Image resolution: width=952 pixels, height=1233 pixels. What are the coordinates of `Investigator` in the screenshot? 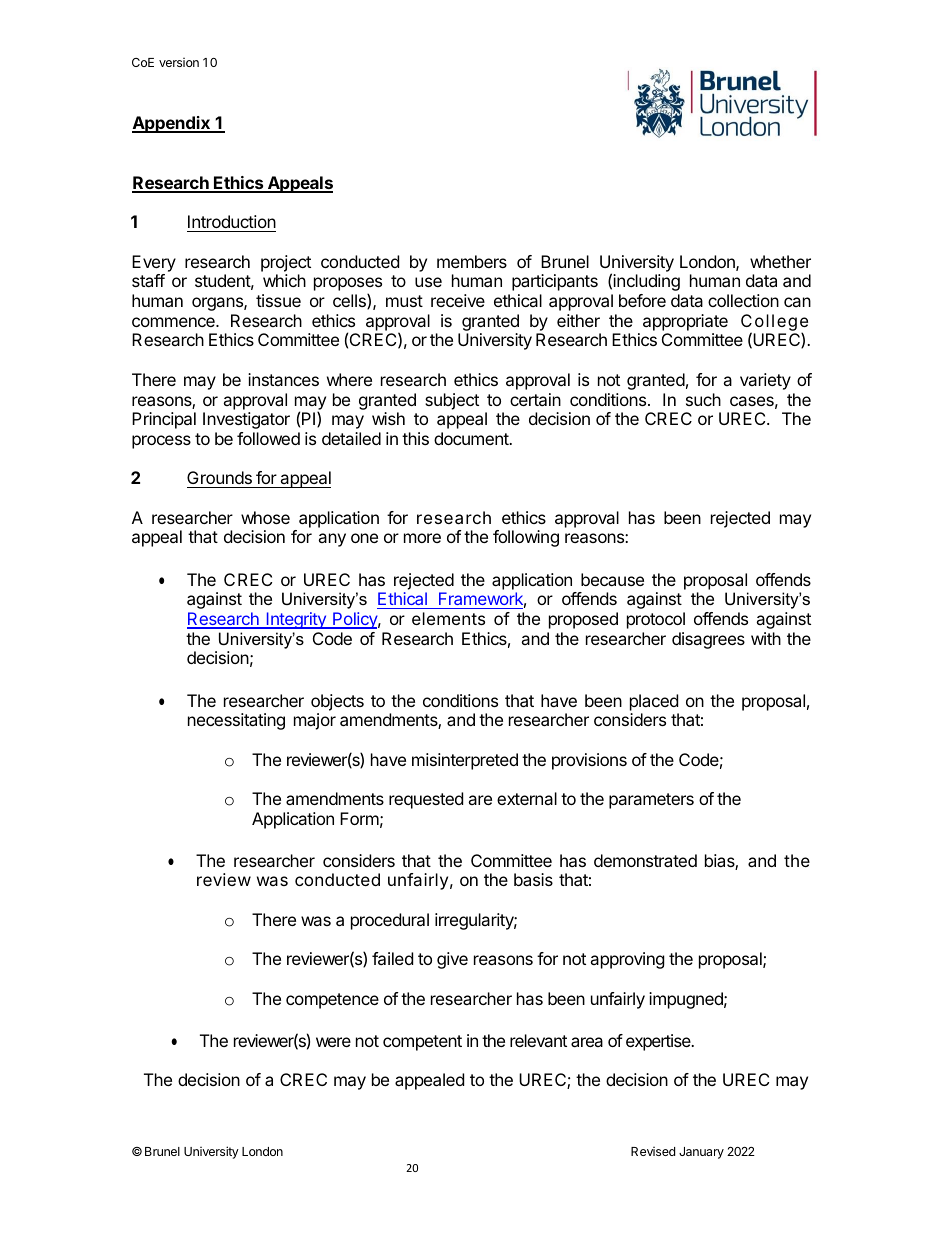 It's located at (246, 420).
